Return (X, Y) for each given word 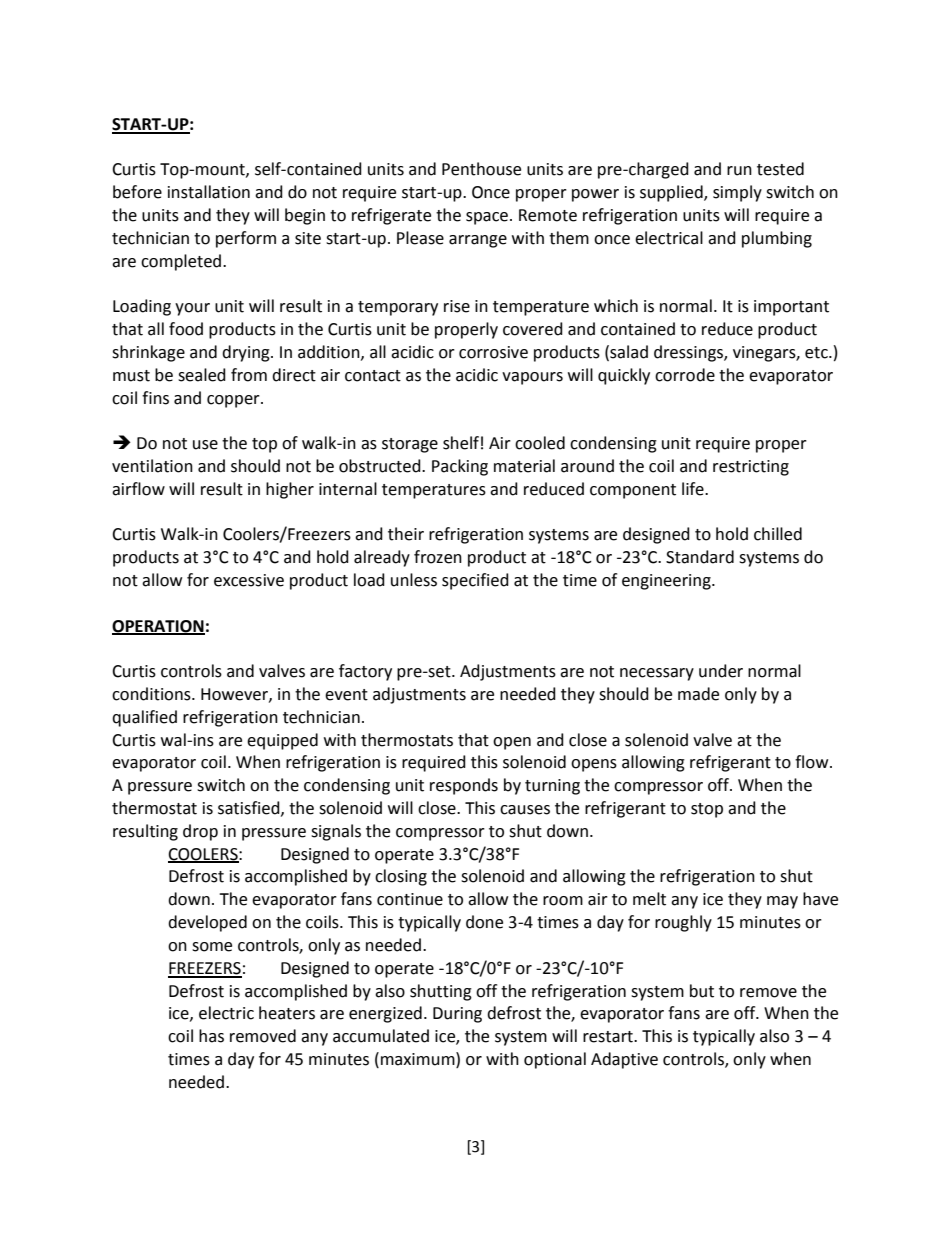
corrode (685, 375)
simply (737, 193)
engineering (667, 582)
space (487, 218)
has (211, 1036)
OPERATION (158, 627)
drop (200, 832)
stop (707, 810)
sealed (202, 375)
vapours (532, 378)
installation (209, 192)
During (457, 1015)
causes (525, 810)
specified (475, 581)
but (702, 991)
